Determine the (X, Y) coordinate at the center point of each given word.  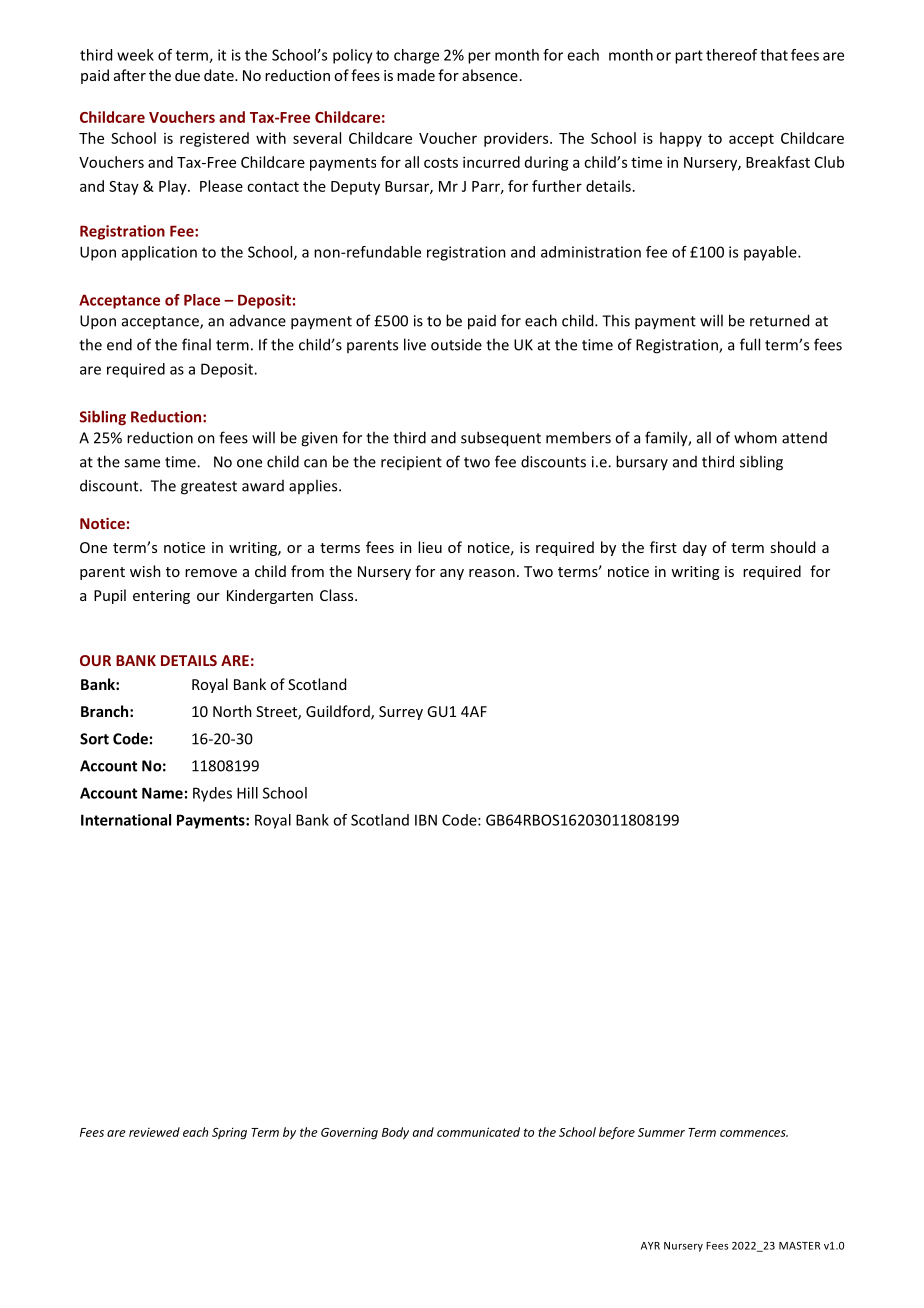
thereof (731, 55)
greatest (209, 488)
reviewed (154, 1132)
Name (162, 793)
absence (490, 75)
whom (755, 437)
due (187, 75)
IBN (426, 820)
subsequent (501, 439)
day (695, 548)
